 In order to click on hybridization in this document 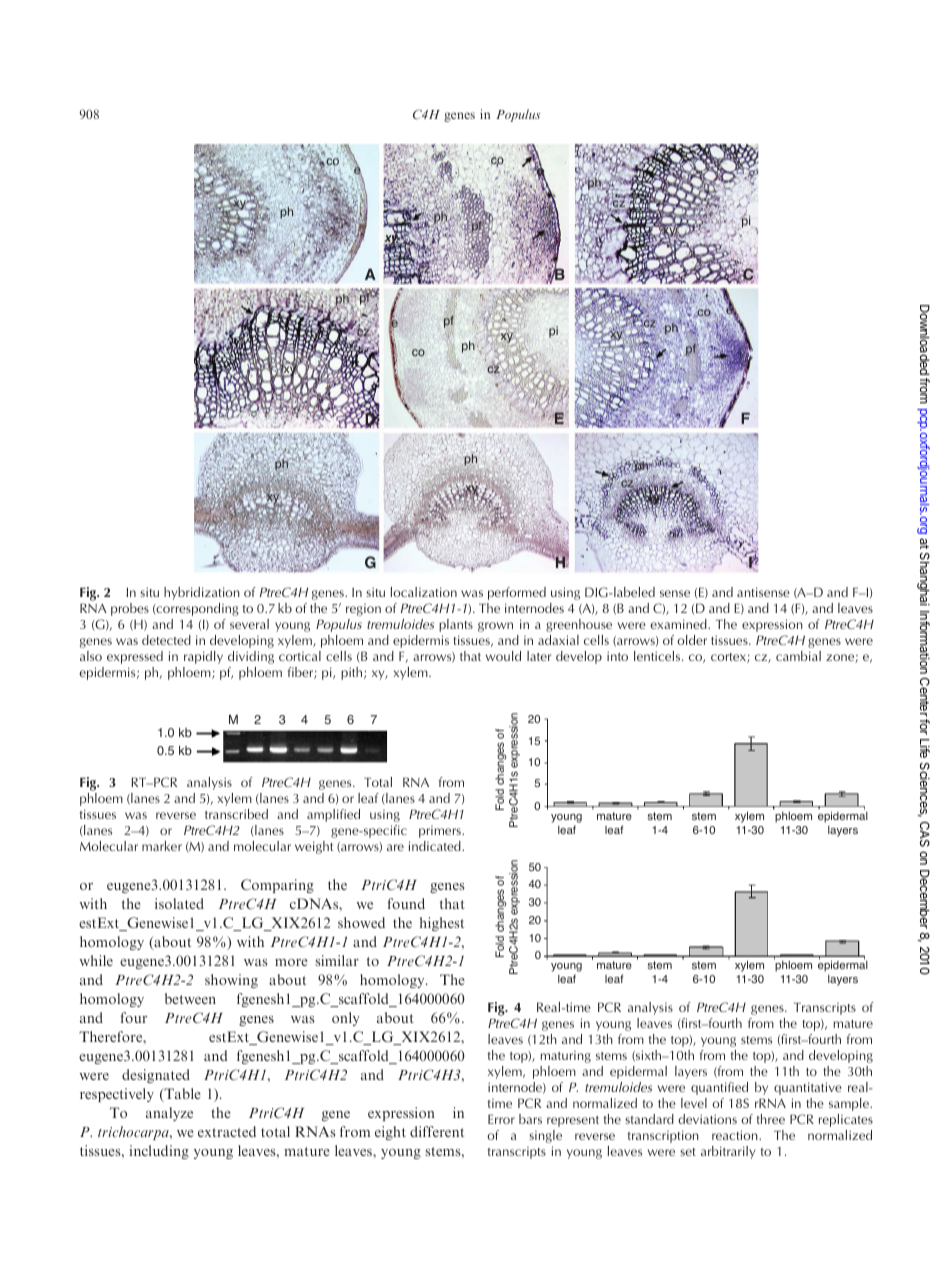, I will do `click(202, 593)`.
